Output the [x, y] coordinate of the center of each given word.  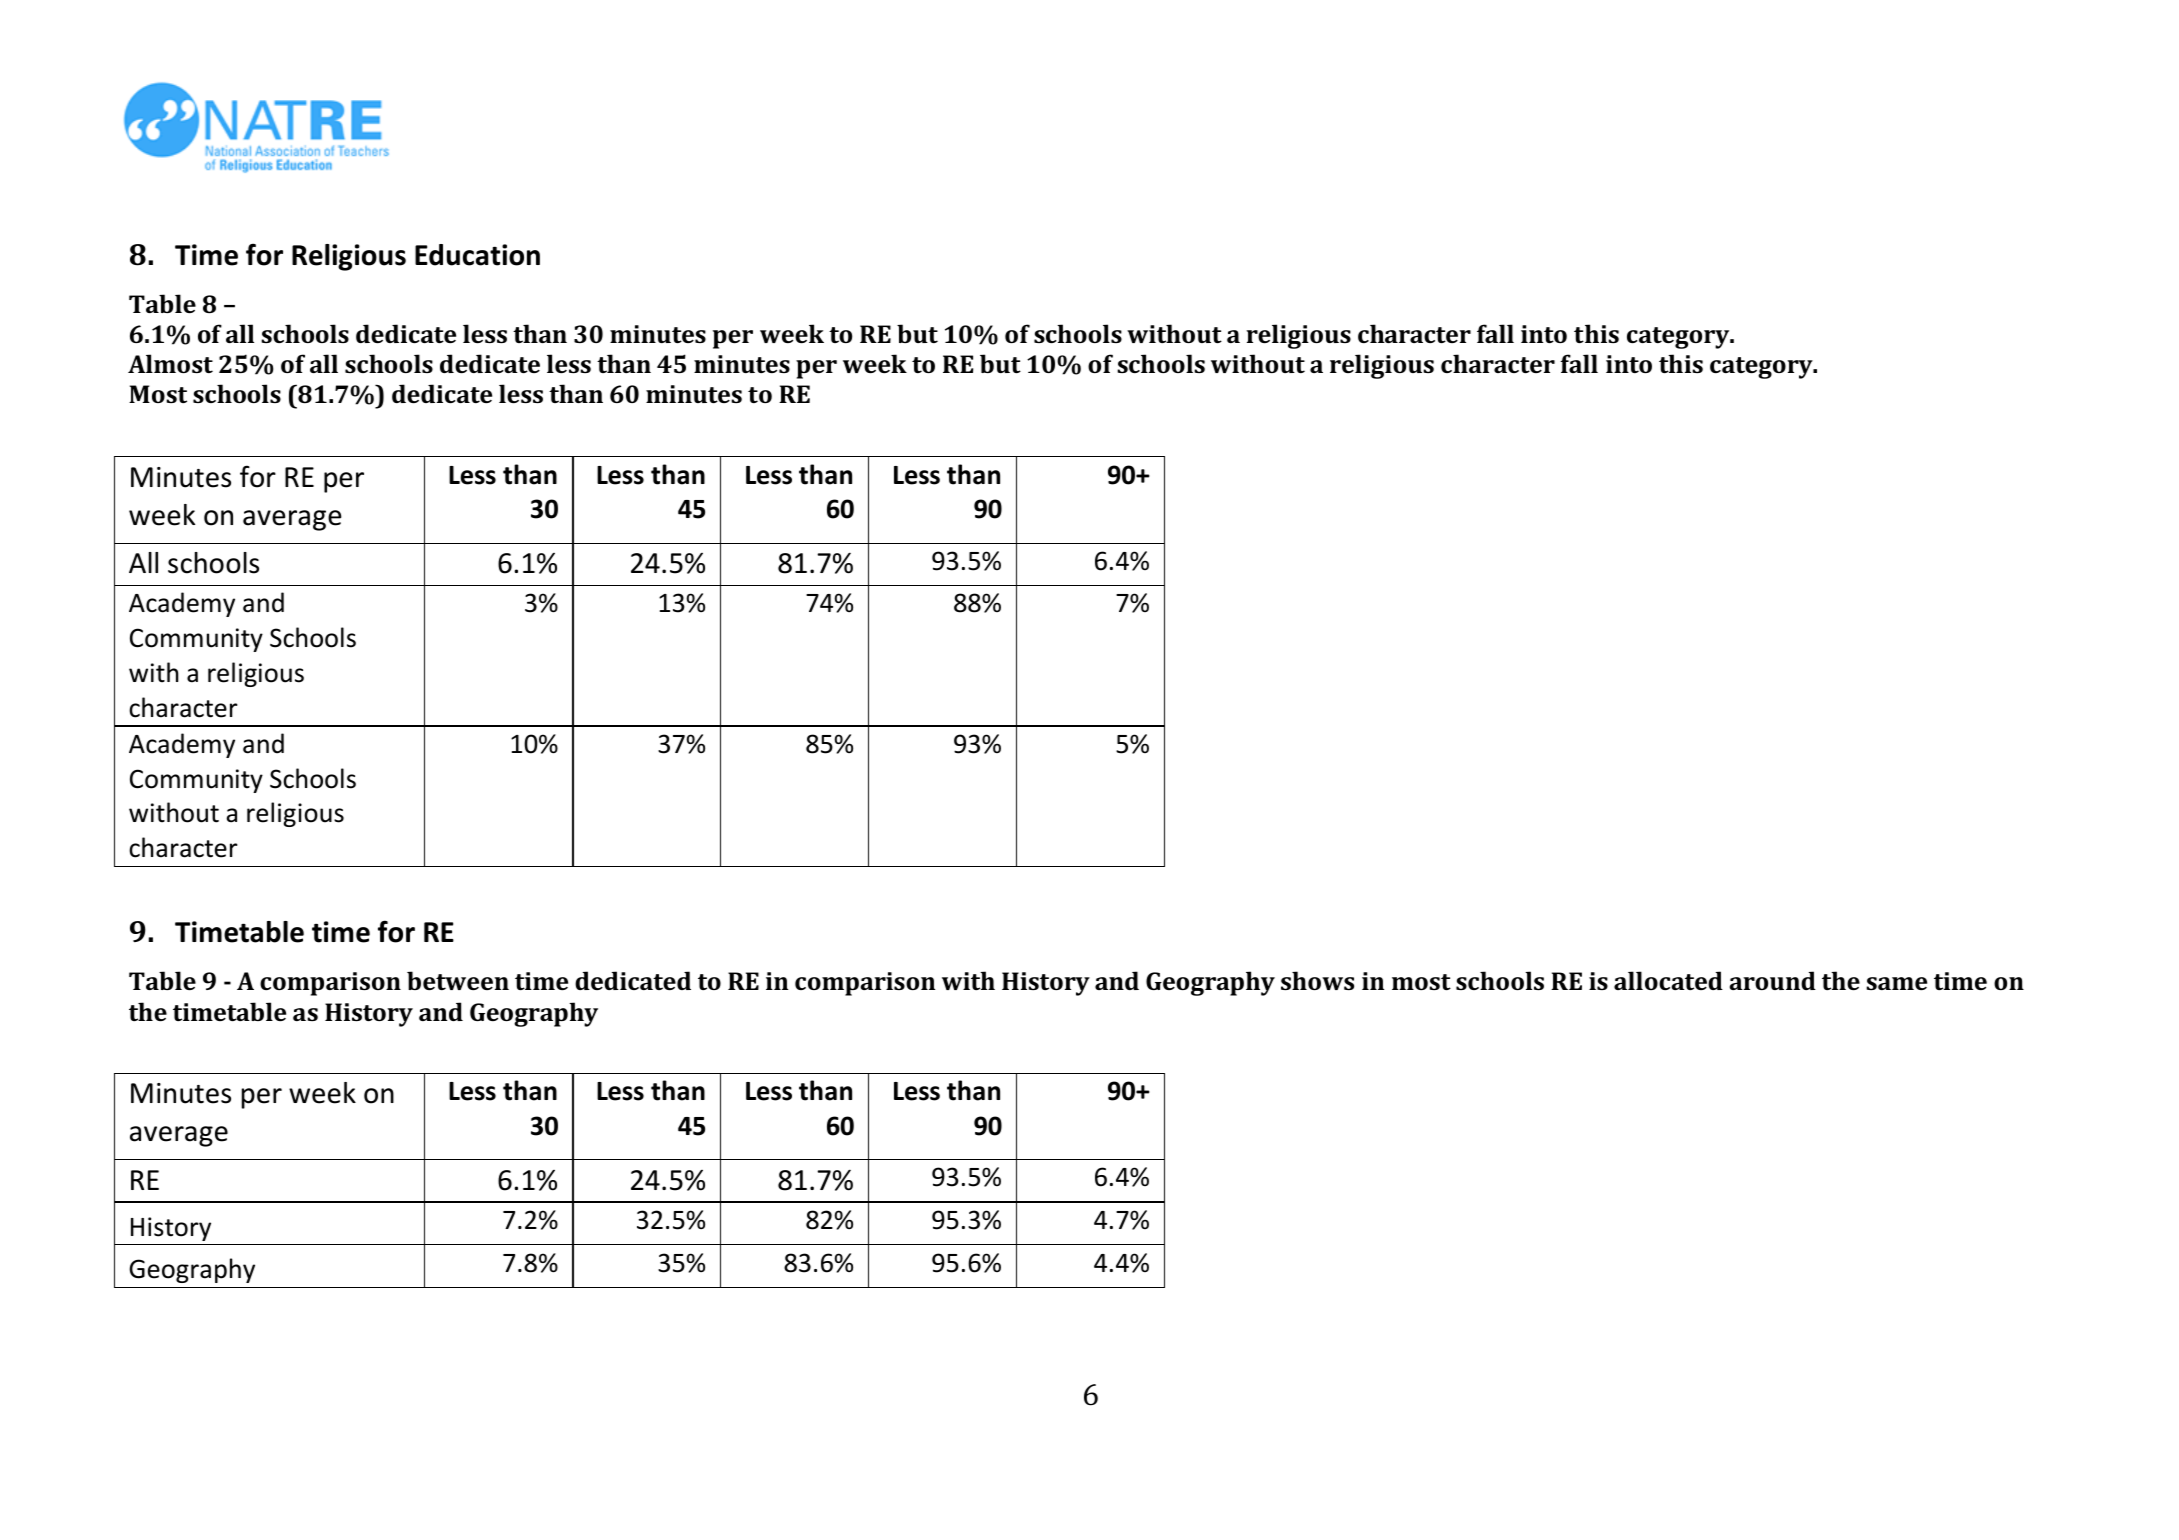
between [458, 980]
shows [1317, 980]
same [1896, 983]
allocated [1668, 980]
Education [477, 255]
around [1773, 980]
